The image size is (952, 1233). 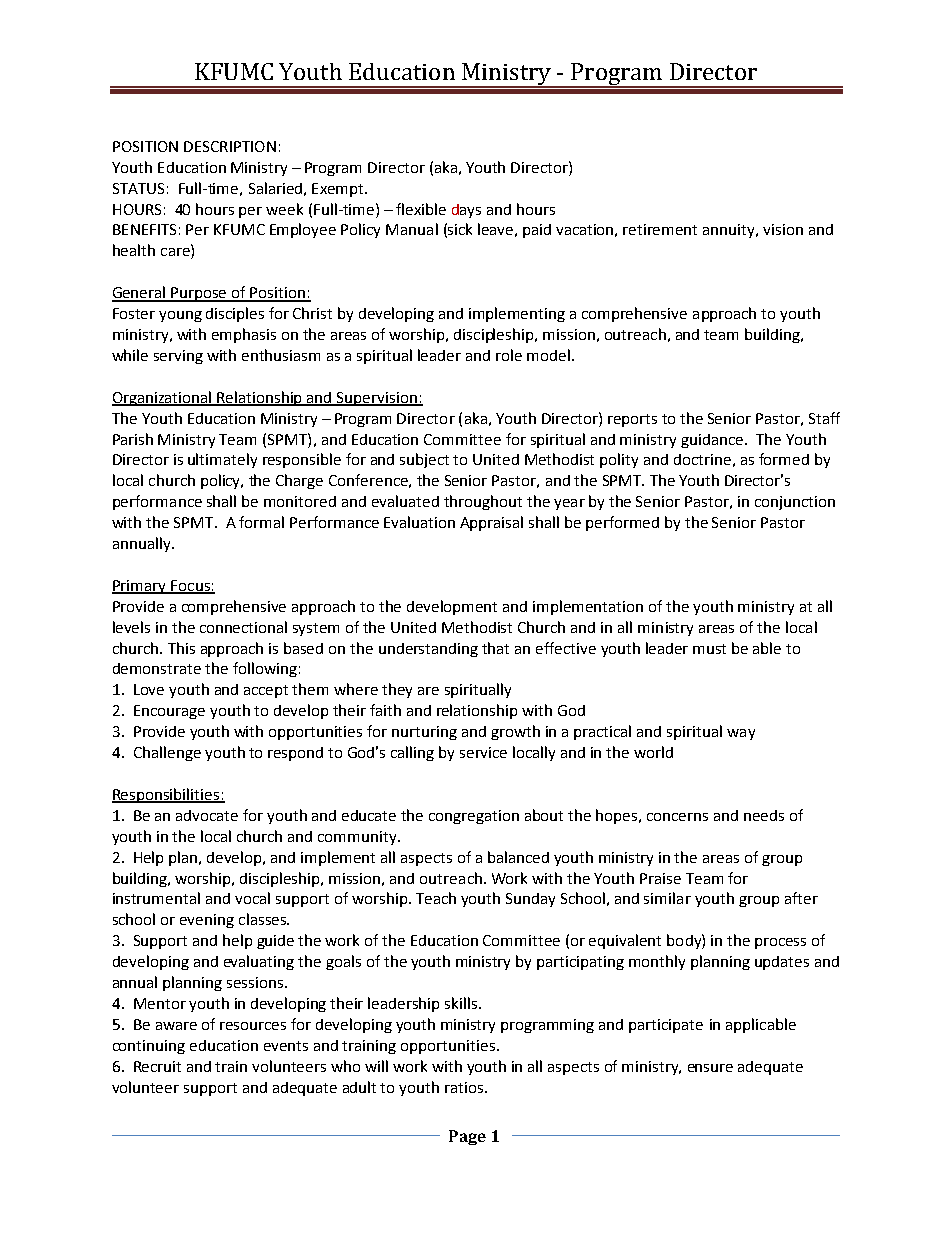 I want to click on retirement, so click(x=660, y=229).
